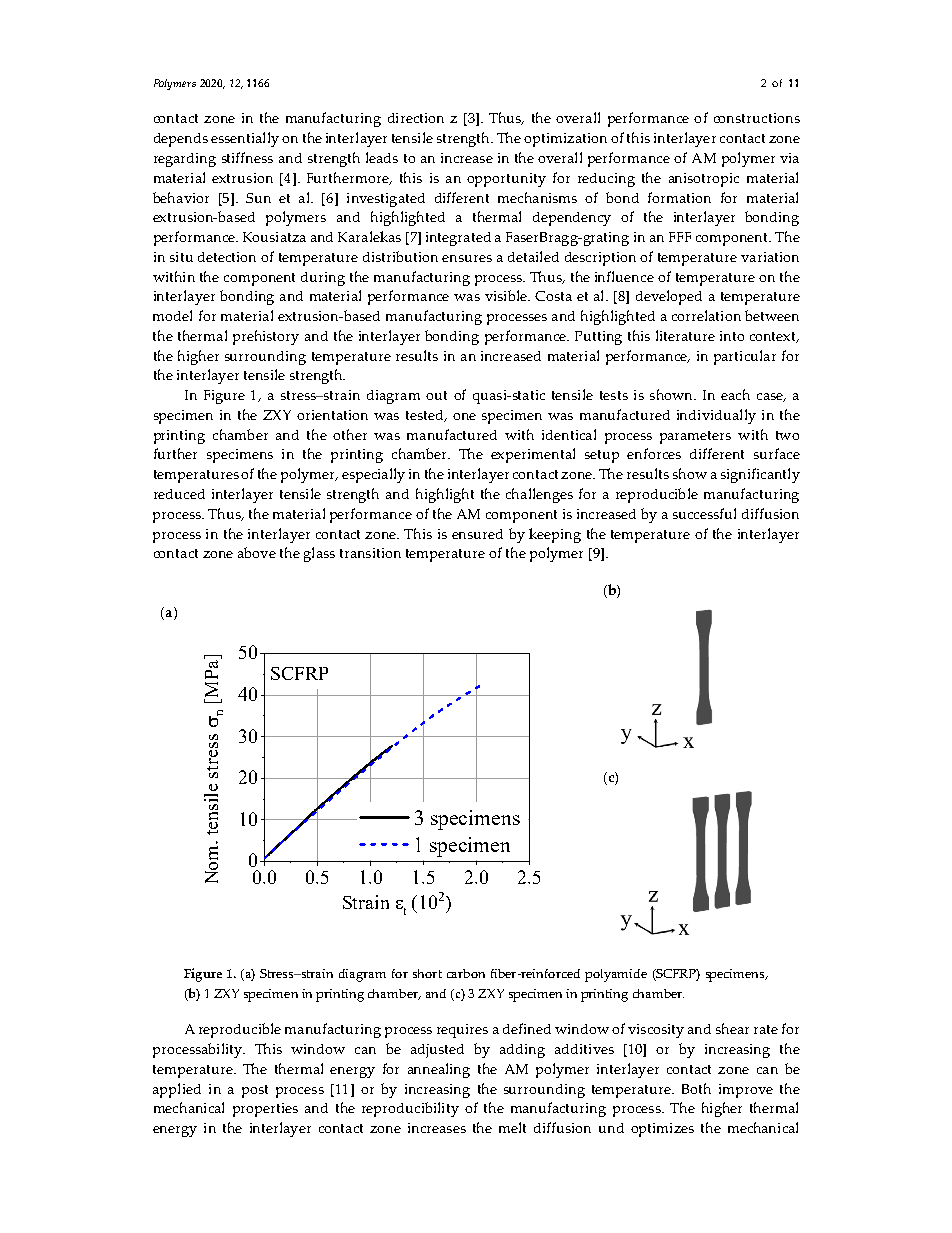 This screenshot has width=952, height=1233. Describe the element at coordinates (735, 394) in the screenshot. I see `each` at that location.
